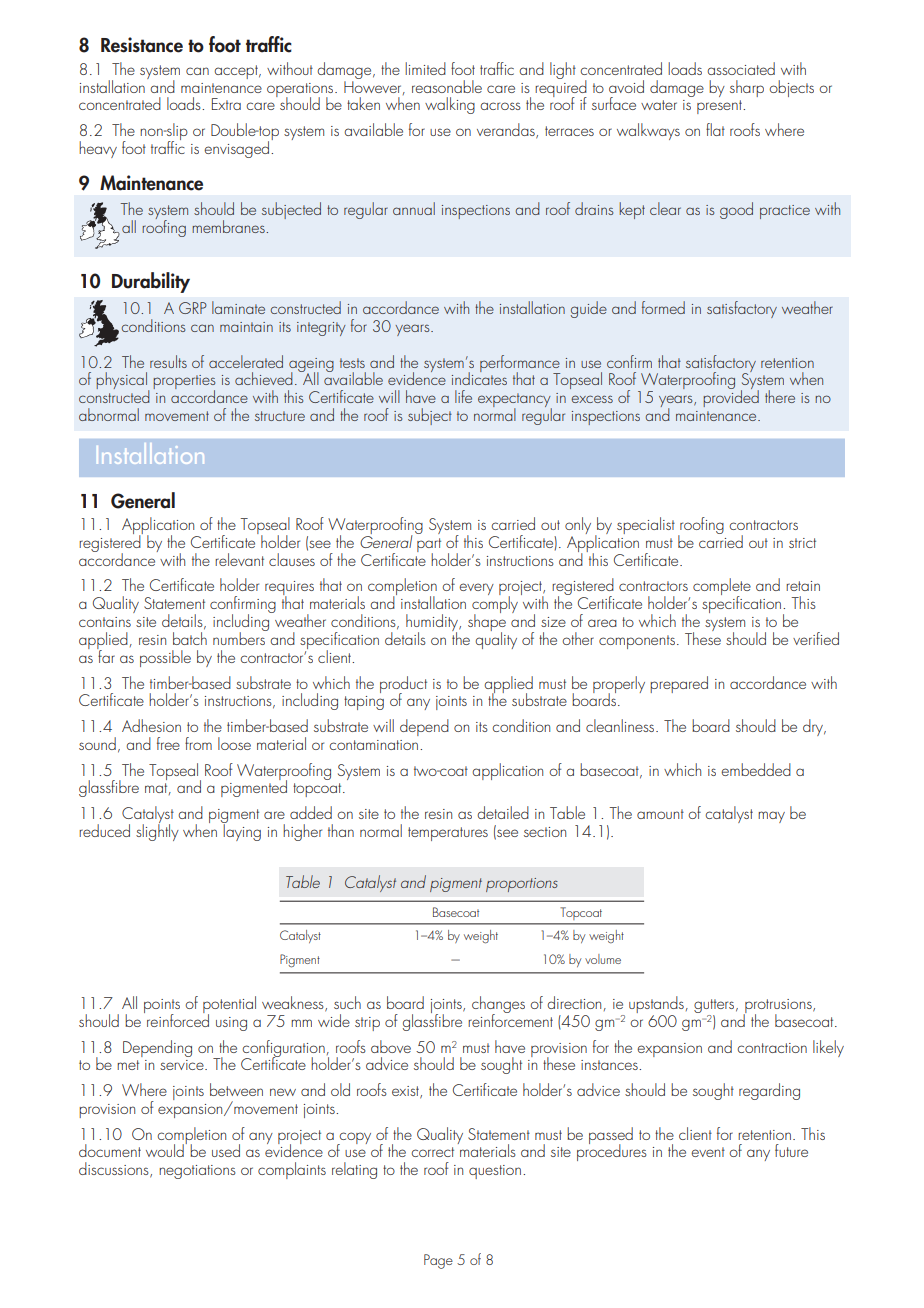  Describe the element at coordinates (679, 684) in the screenshot. I see `prepared` at that location.
